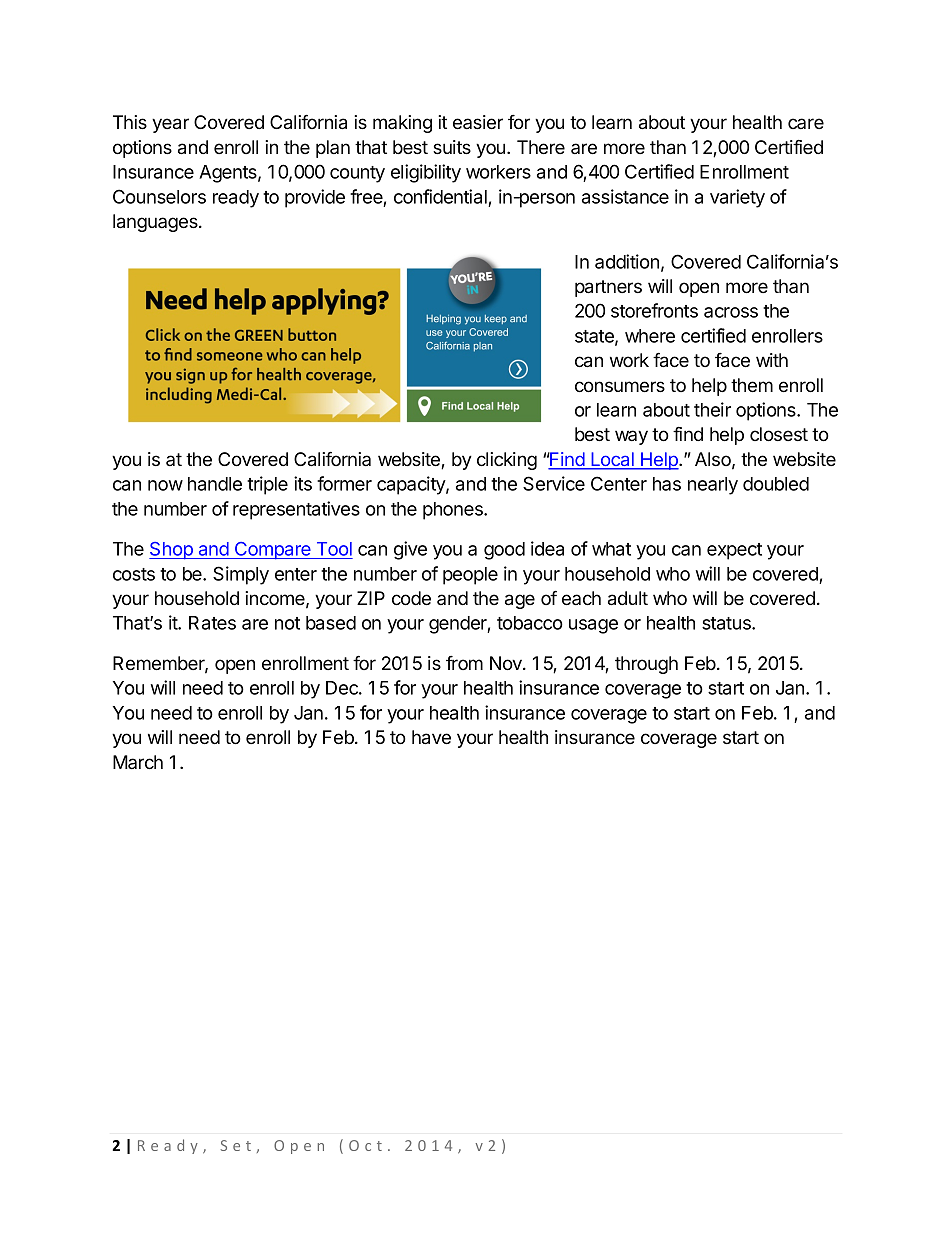 This screenshot has height=1233, width=952. Describe the element at coordinates (712, 409) in the screenshot. I see `their` at that location.
